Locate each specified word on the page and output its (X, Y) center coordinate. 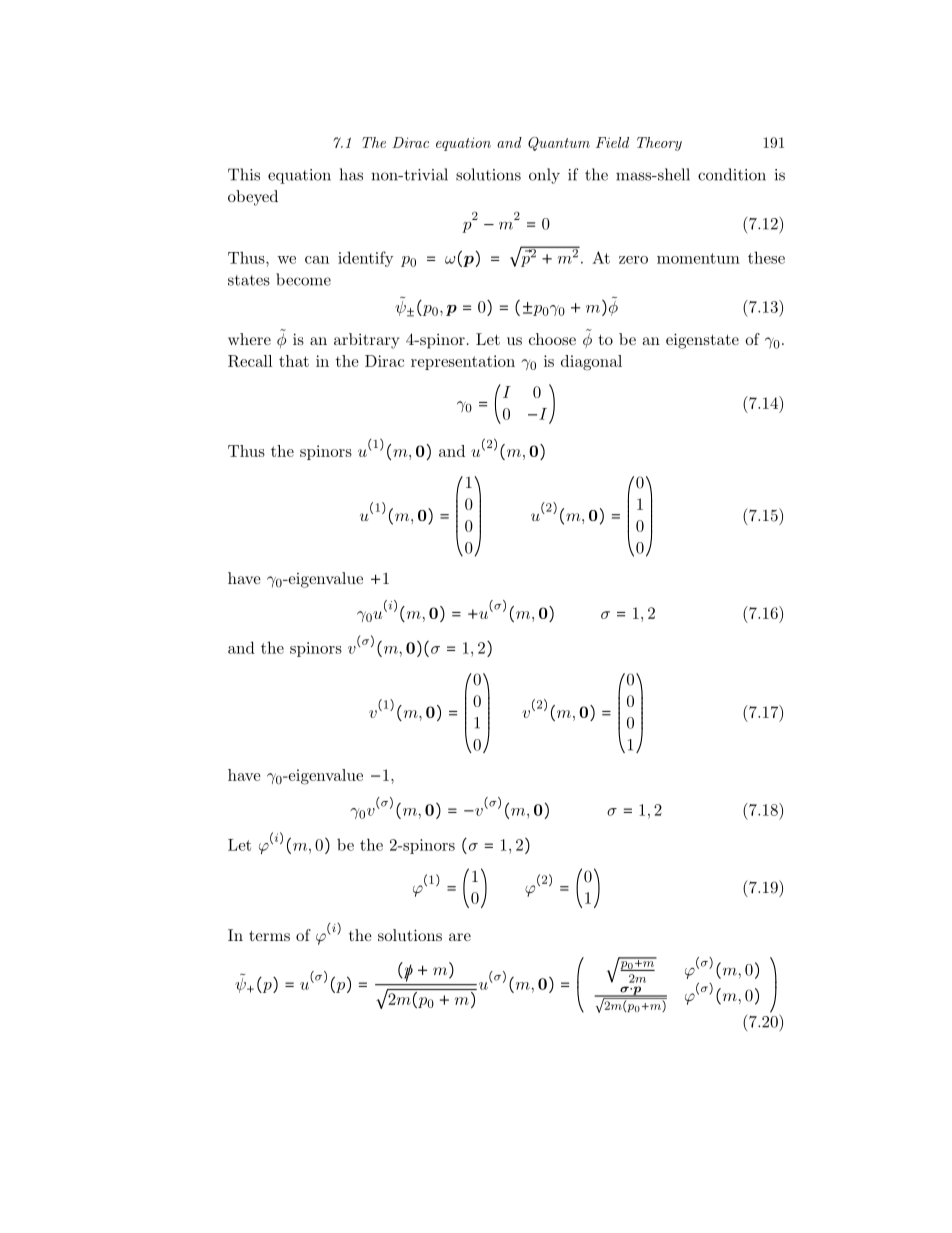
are (460, 937)
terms (269, 935)
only (544, 176)
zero (633, 260)
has (351, 174)
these (766, 257)
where (249, 339)
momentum (698, 258)
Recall (250, 361)
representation (463, 362)
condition (732, 174)
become (303, 279)
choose (552, 339)
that (294, 361)
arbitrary (366, 341)
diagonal (591, 363)
